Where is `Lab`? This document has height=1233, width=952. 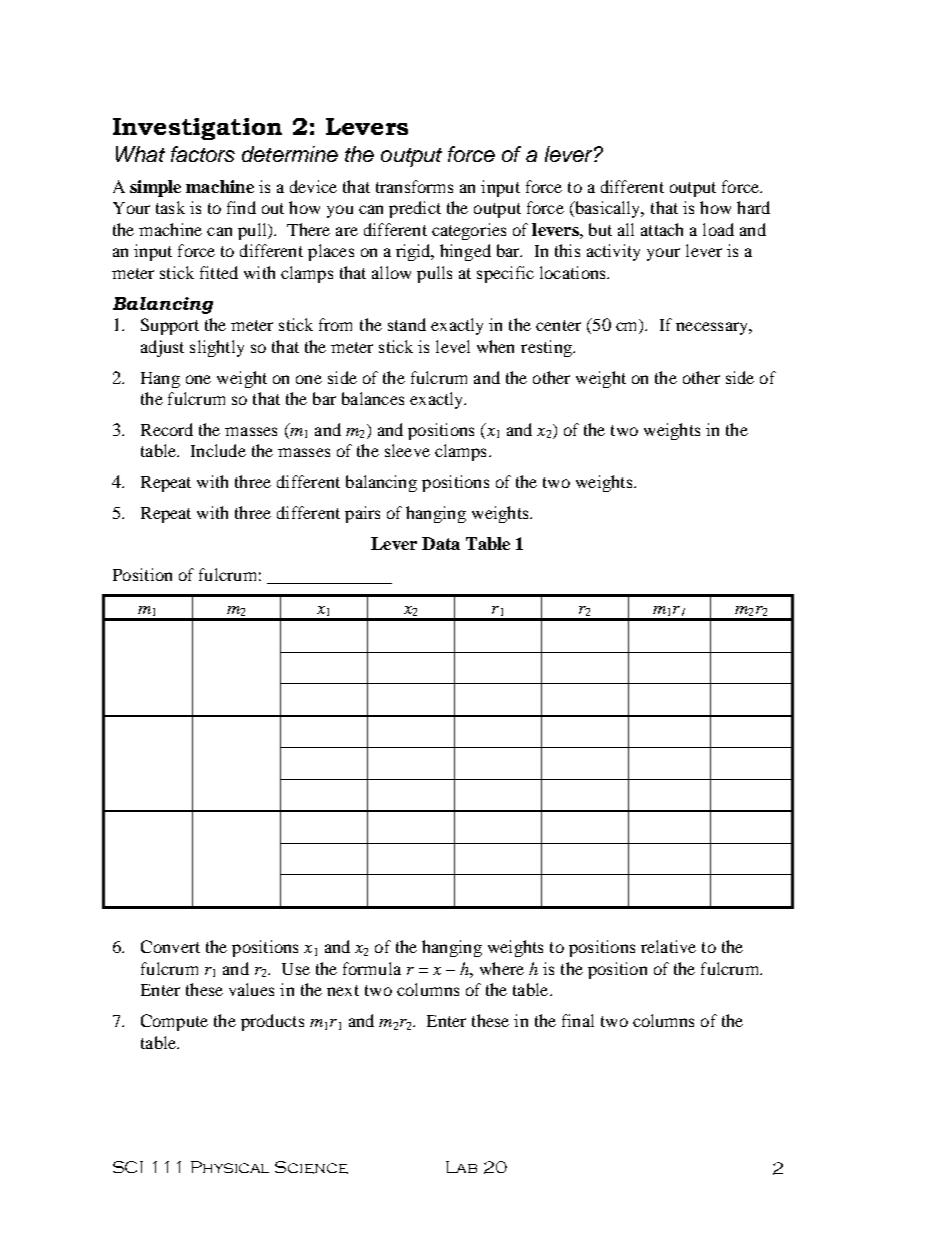 Lab is located at coordinates (461, 1167).
